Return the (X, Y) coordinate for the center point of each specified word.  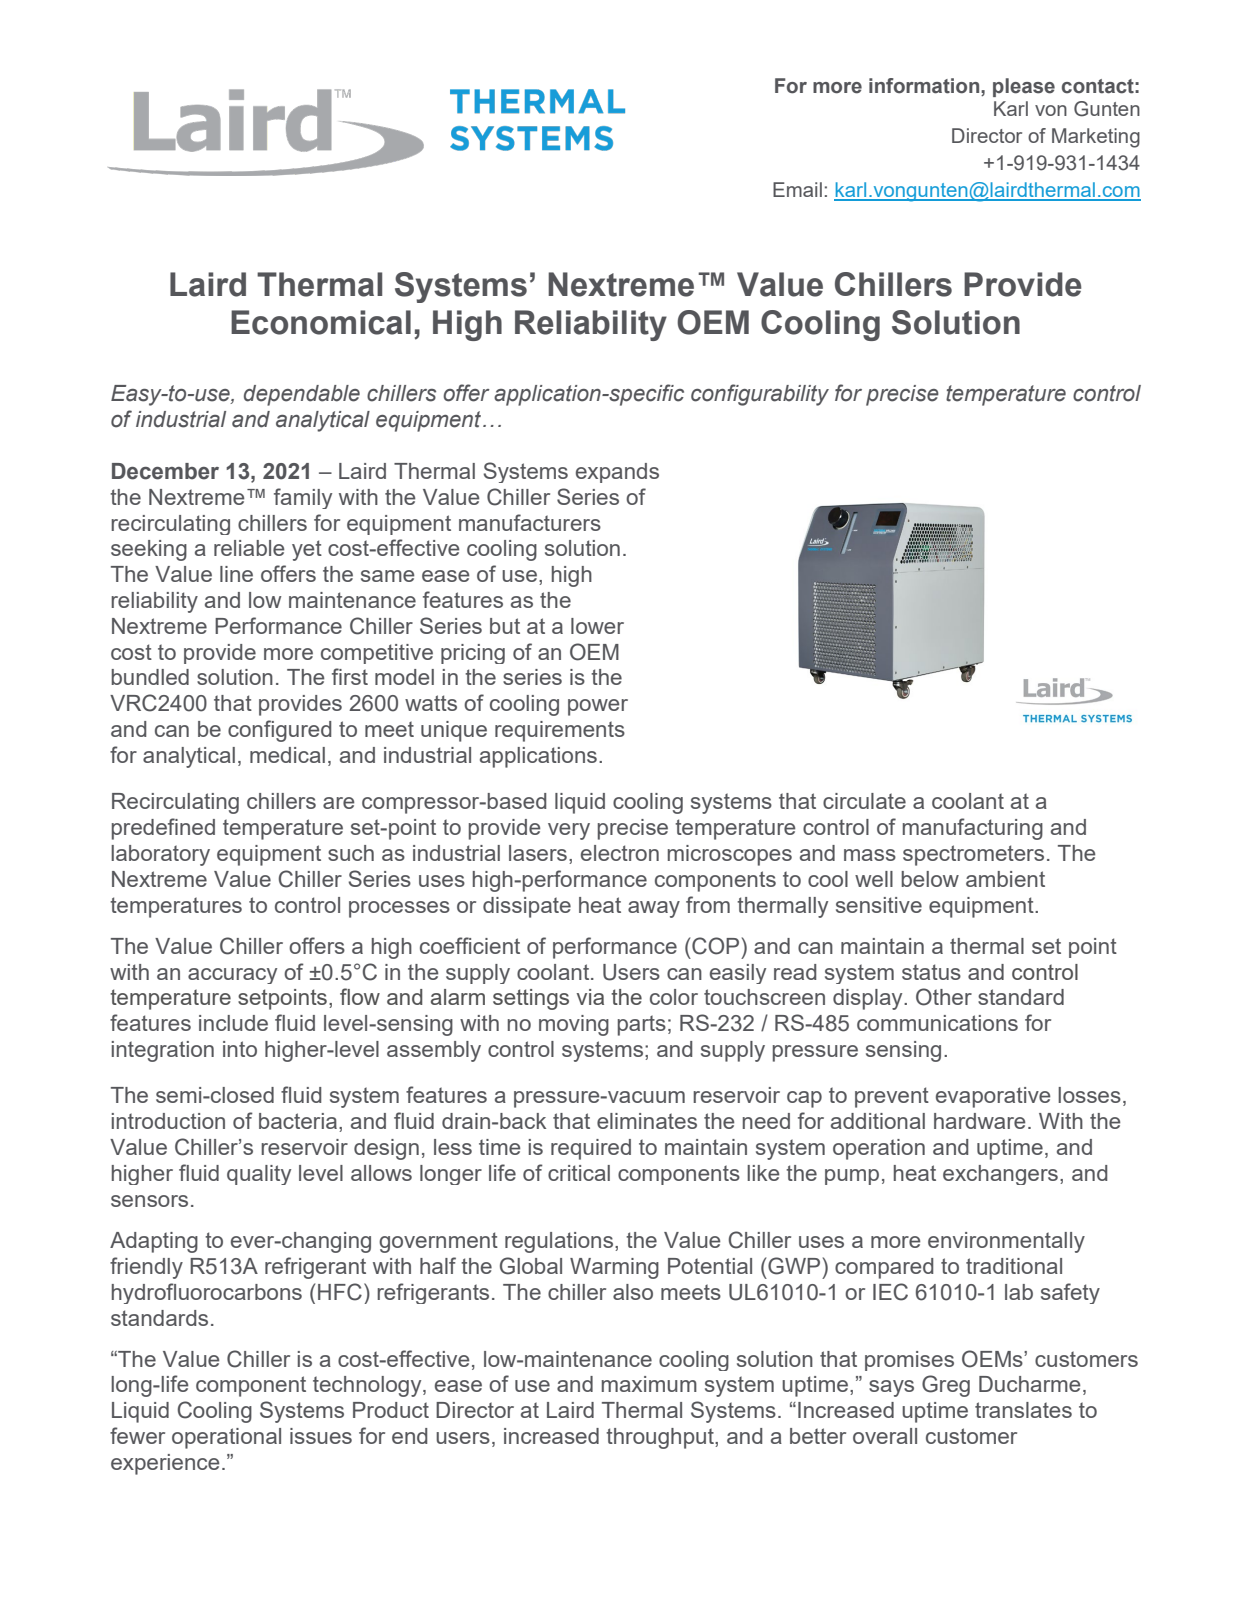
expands (617, 473)
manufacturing (973, 829)
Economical (321, 322)
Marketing (1096, 138)
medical (287, 755)
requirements (560, 731)
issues (321, 1436)
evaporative (993, 1097)
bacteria (298, 1121)
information (925, 86)
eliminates (647, 1121)
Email (797, 189)
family (303, 498)
